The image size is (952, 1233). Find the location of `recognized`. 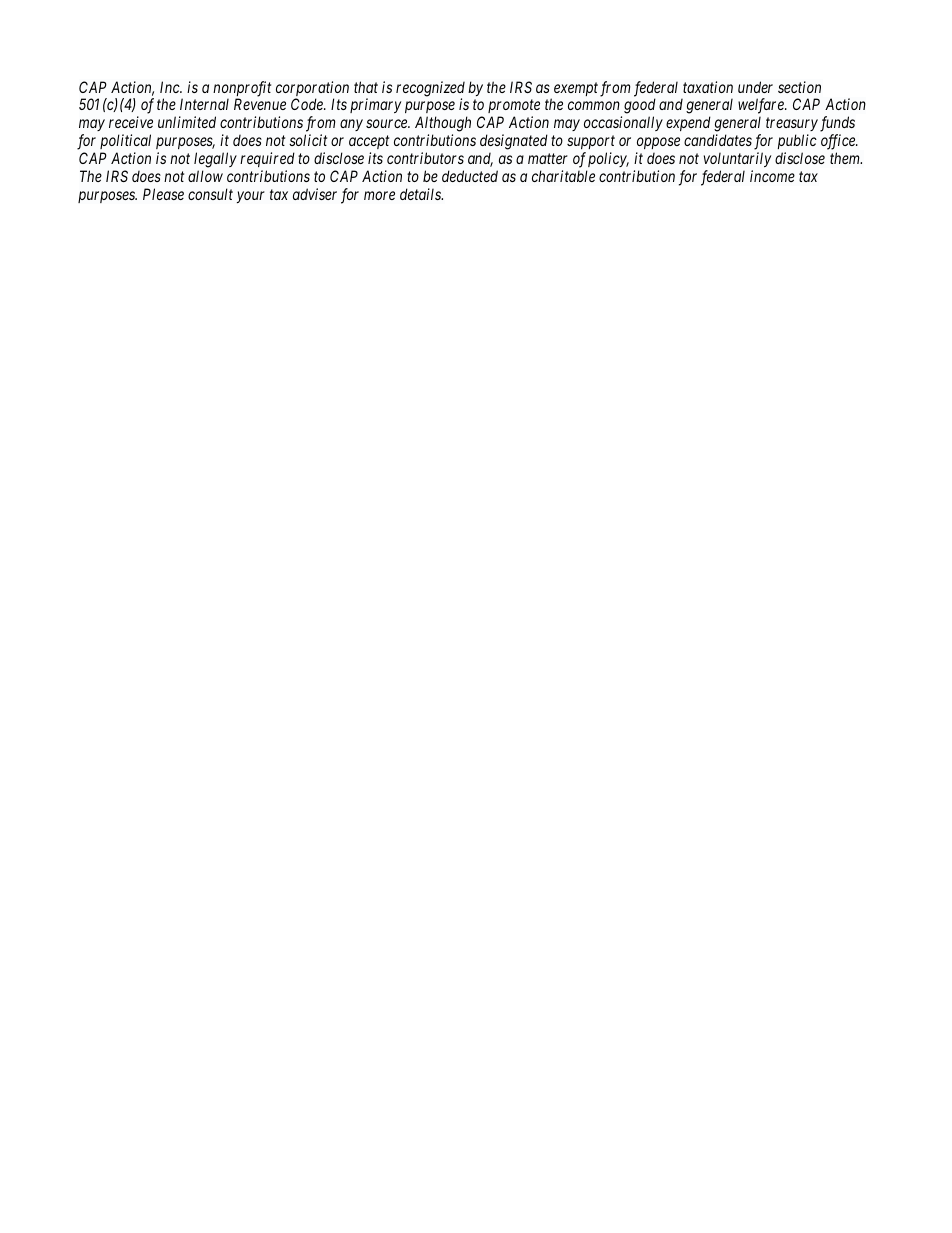

recognized is located at coordinates (430, 90).
